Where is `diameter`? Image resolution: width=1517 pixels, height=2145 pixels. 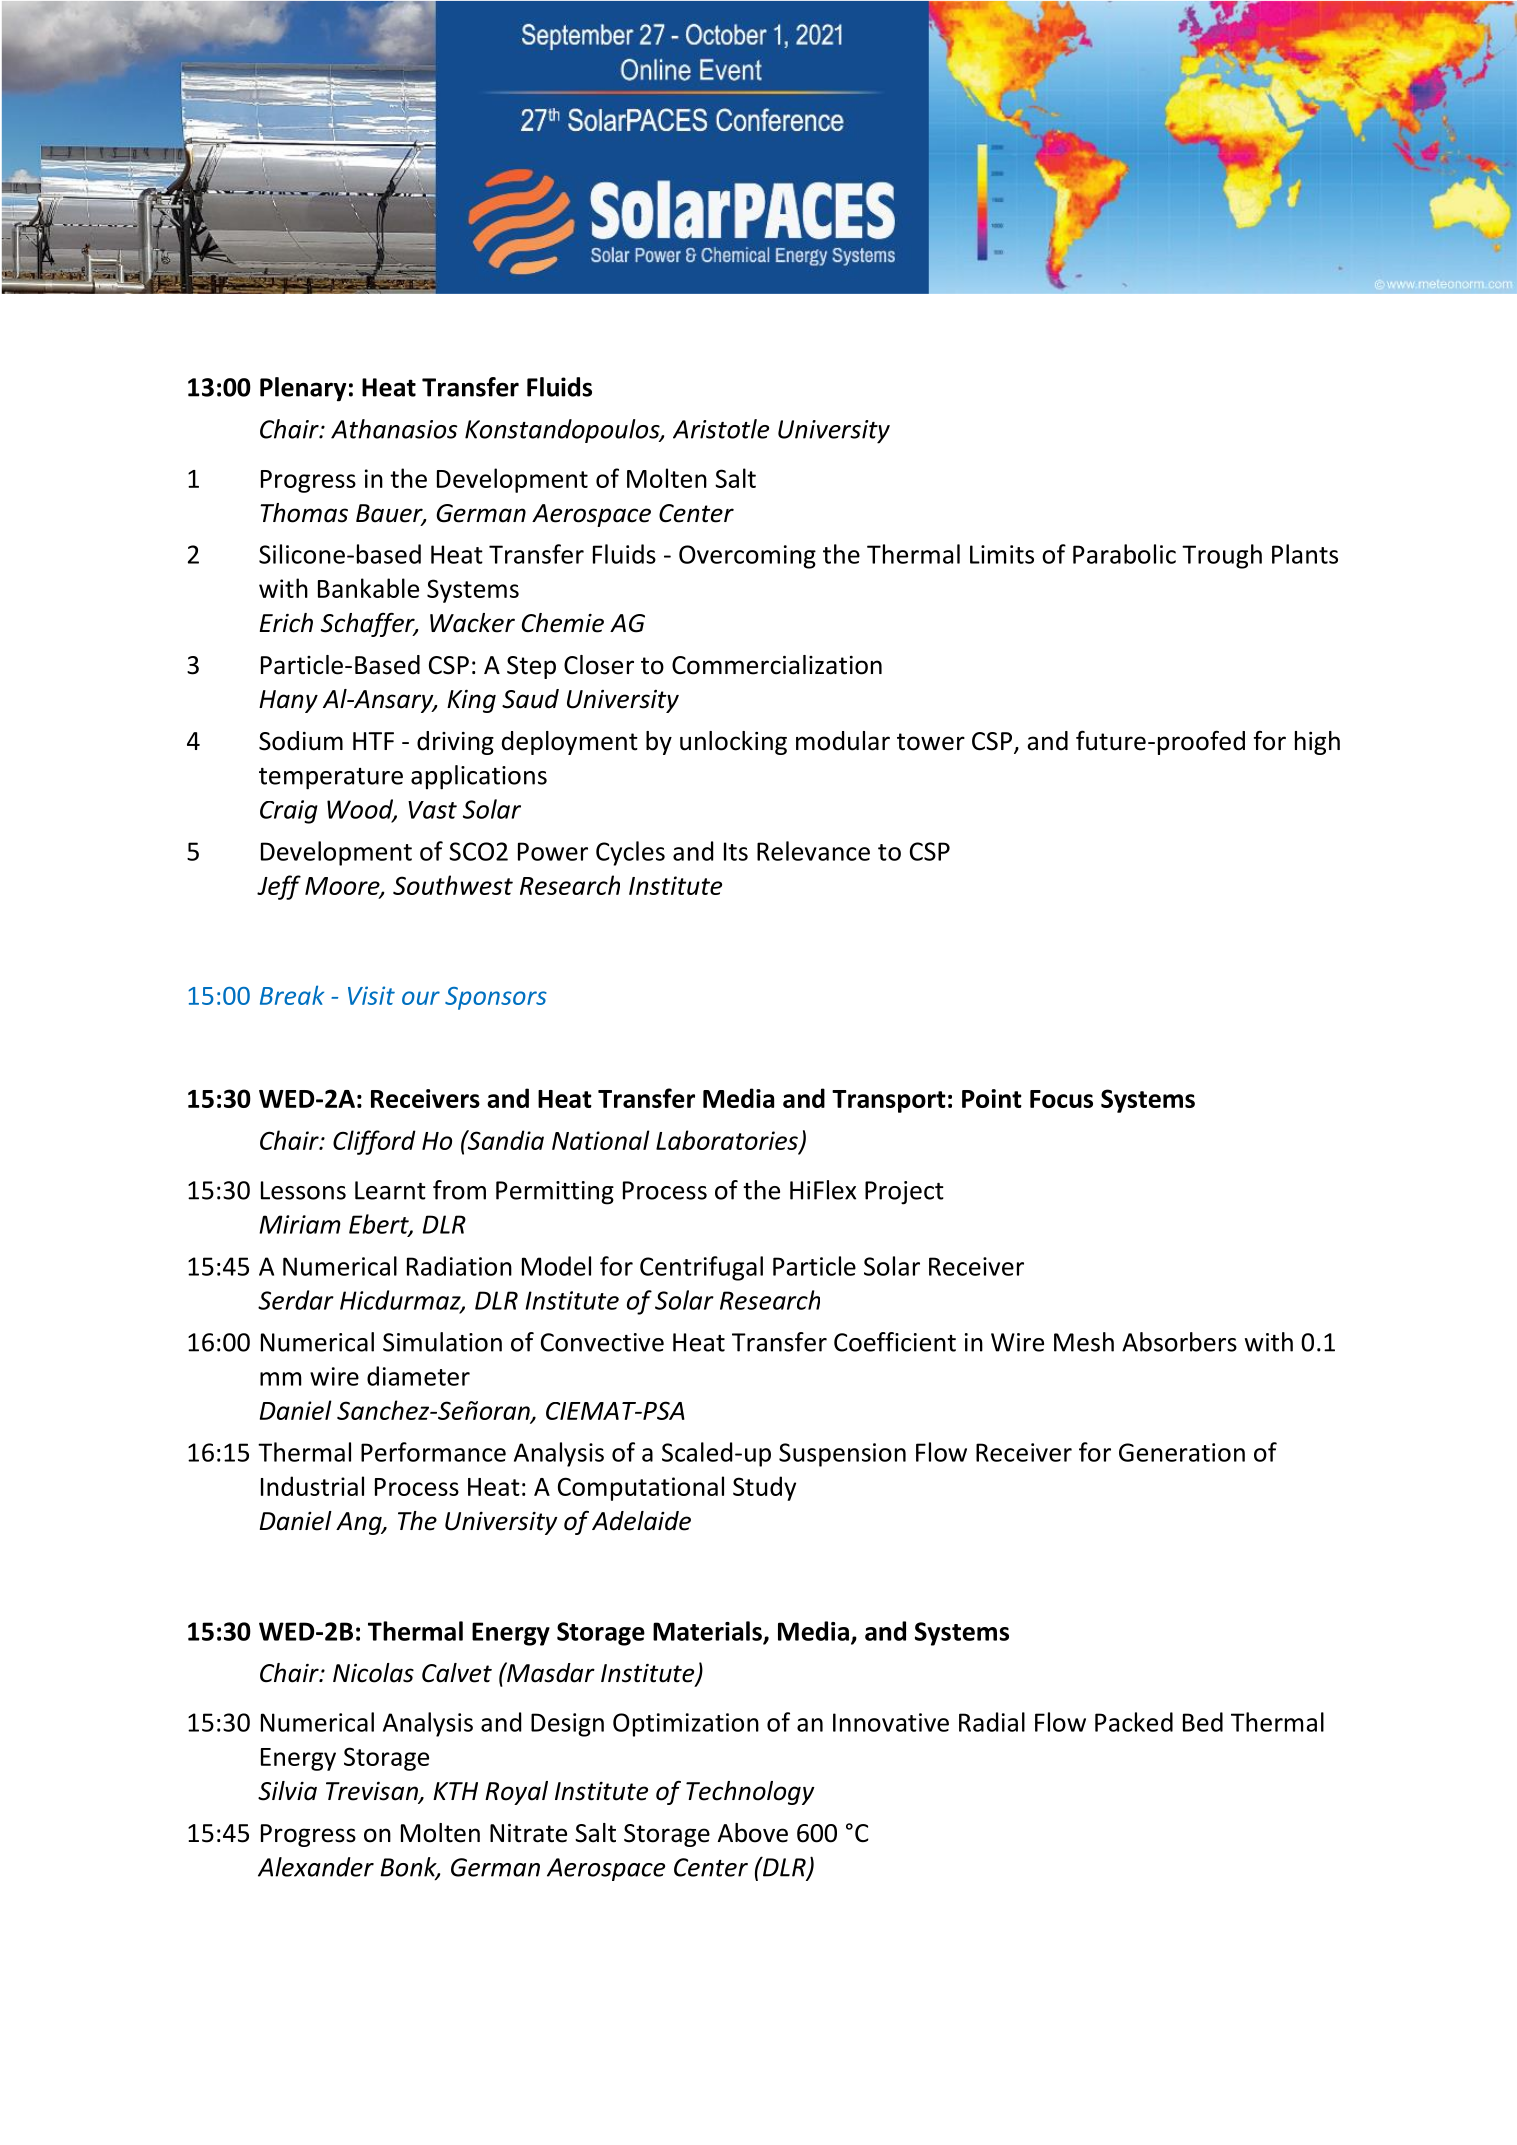
diameter is located at coordinates (418, 1376).
